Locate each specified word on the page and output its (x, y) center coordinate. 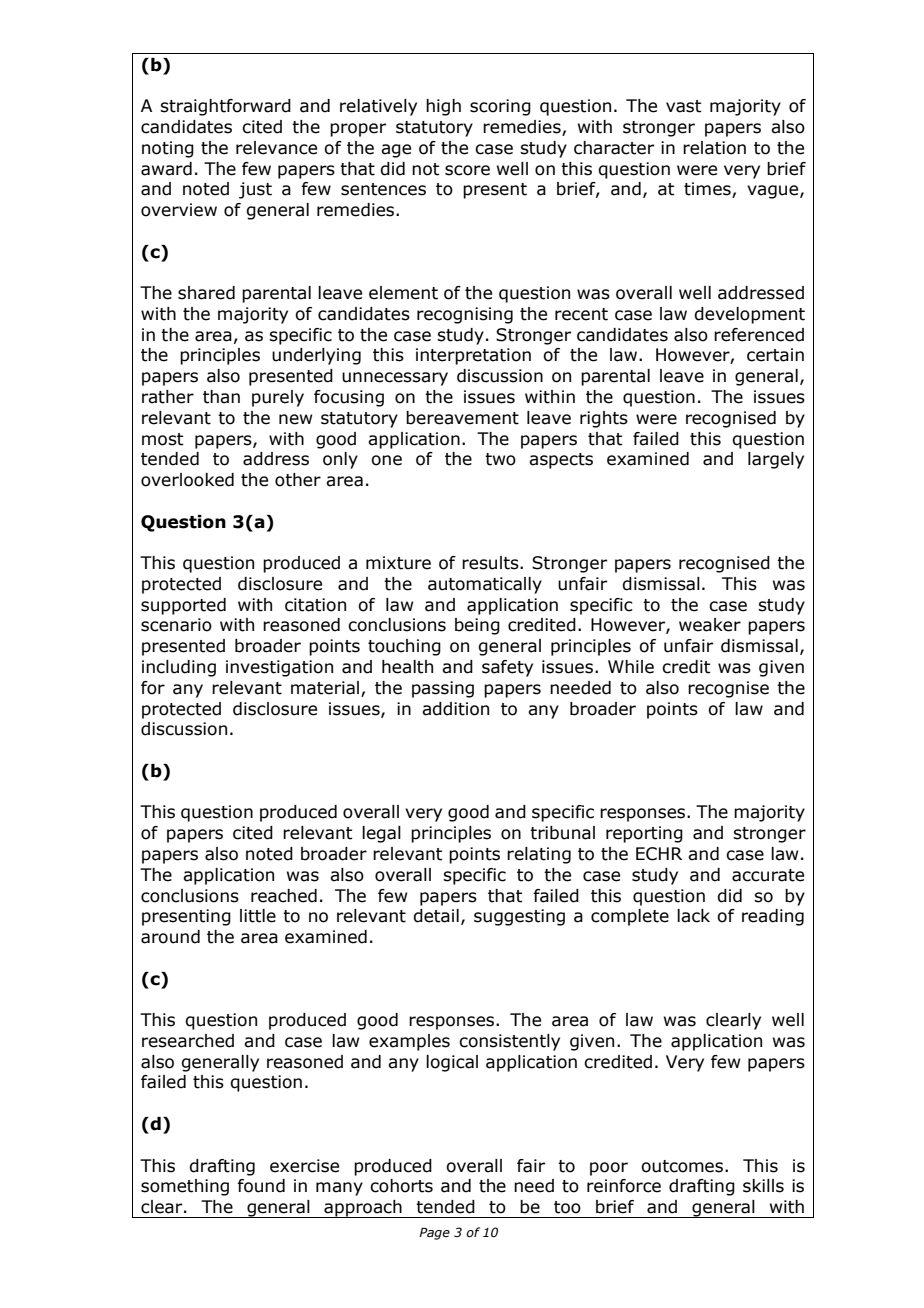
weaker (710, 625)
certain (775, 355)
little (258, 916)
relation (714, 148)
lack (693, 916)
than (221, 397)
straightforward (225, 107)
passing (443, 689)
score (467, 170)
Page (434, 1233)
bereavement (462, 418)
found (261, 1186)
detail (436, 916)
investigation (279, 668)
